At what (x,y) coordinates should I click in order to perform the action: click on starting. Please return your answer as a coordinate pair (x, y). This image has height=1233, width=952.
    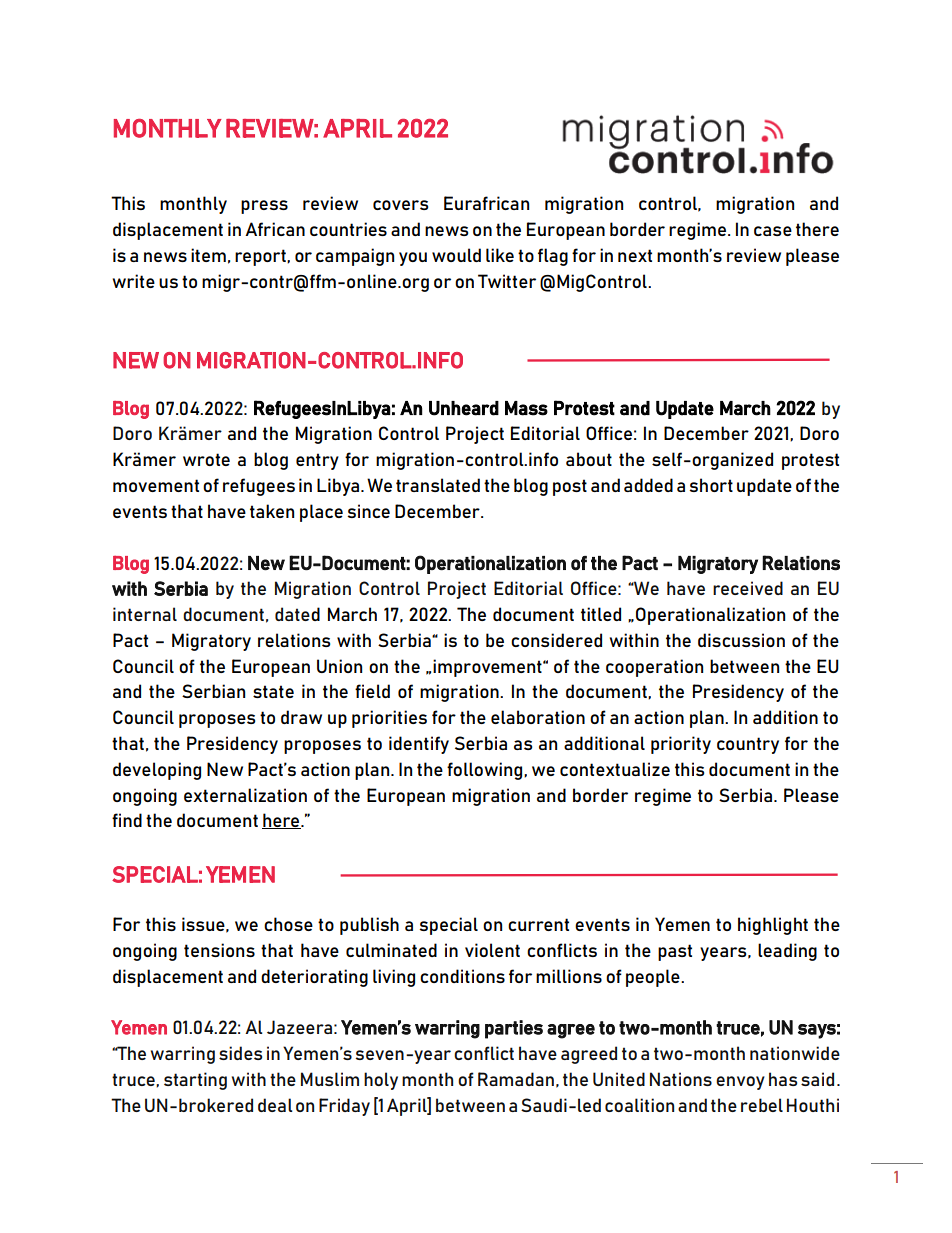
    Looking at the image, I should click on (195, 1081).
